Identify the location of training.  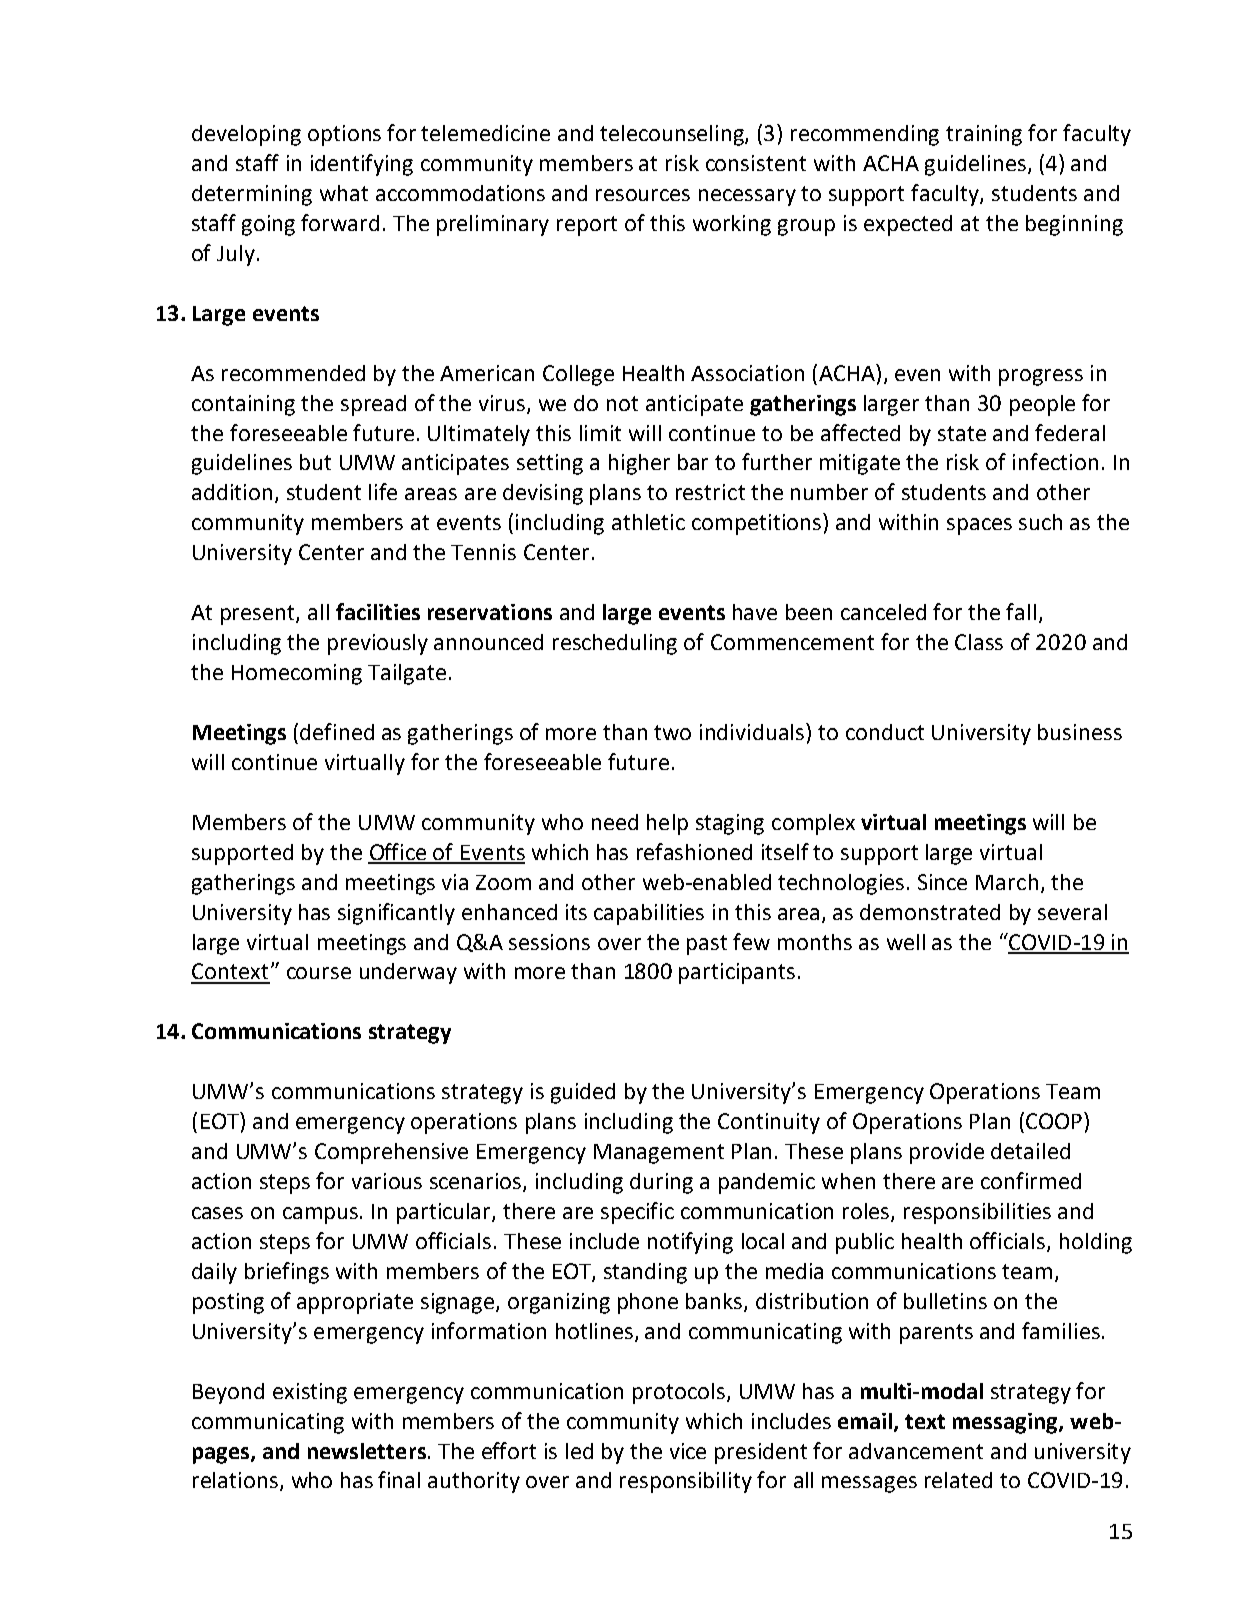
(984, 135).
